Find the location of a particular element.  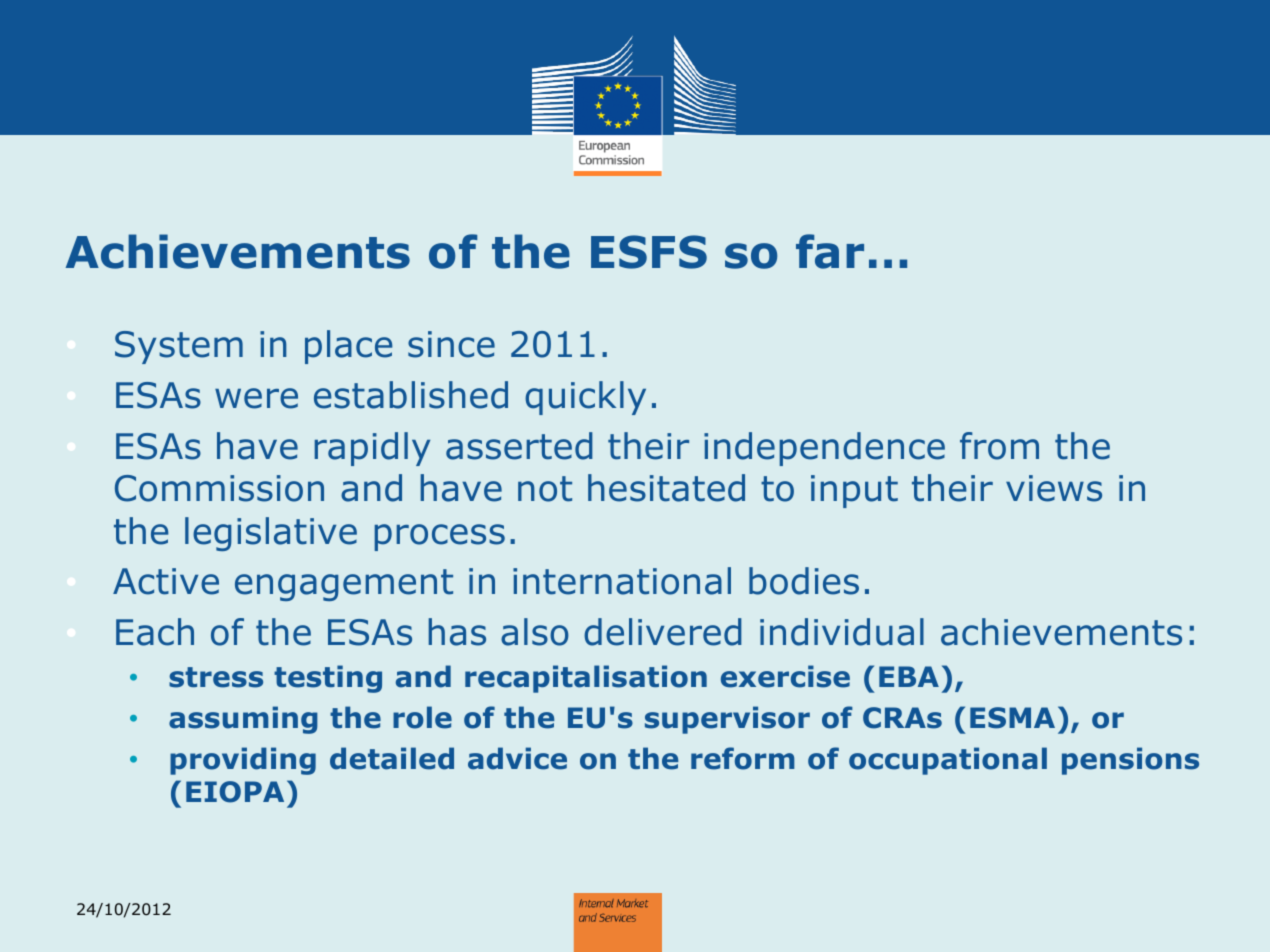

place is located at coordinates (349, 347).
